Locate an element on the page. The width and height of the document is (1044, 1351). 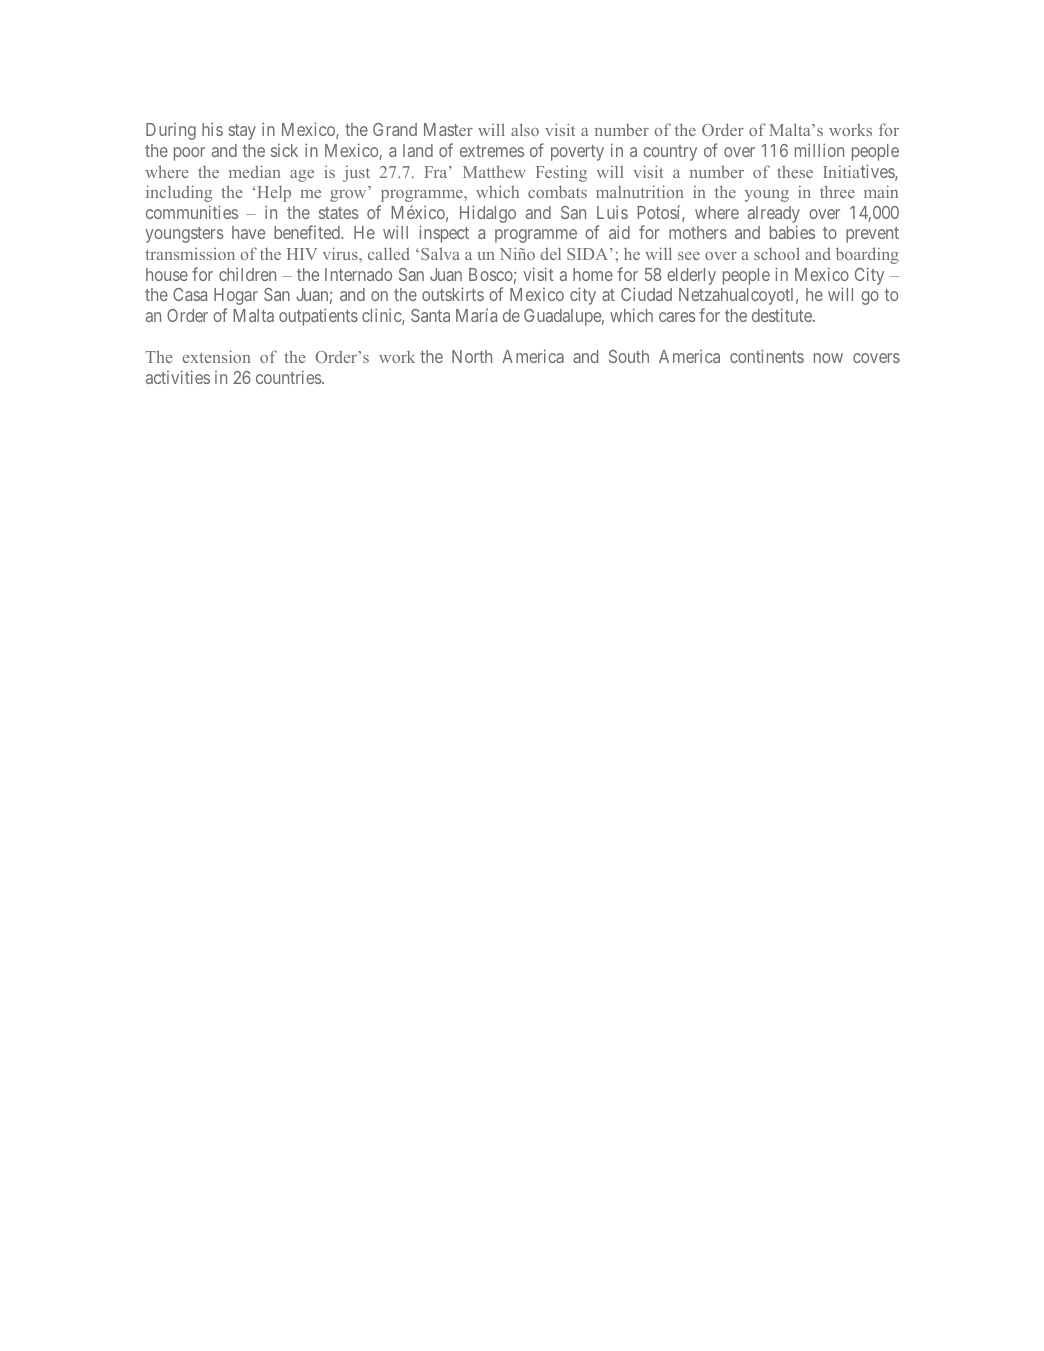
North is located at coordinates (472, 356).
